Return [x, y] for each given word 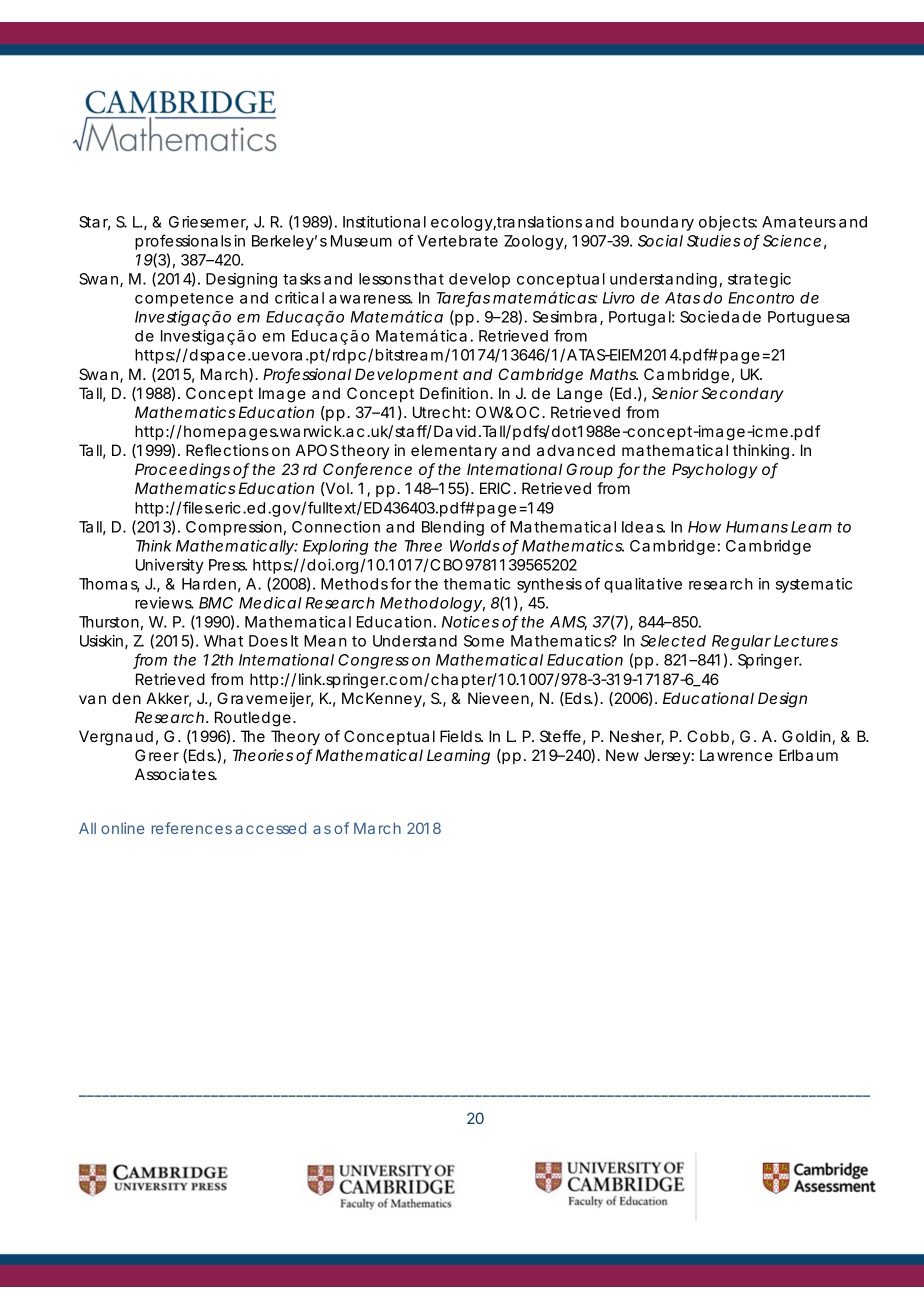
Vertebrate [457, 241]
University [170, 566]
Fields [461, 736]
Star [94, 223]
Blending [453, 528]
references [192, 828]
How [704, 527]
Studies [714, 241]
